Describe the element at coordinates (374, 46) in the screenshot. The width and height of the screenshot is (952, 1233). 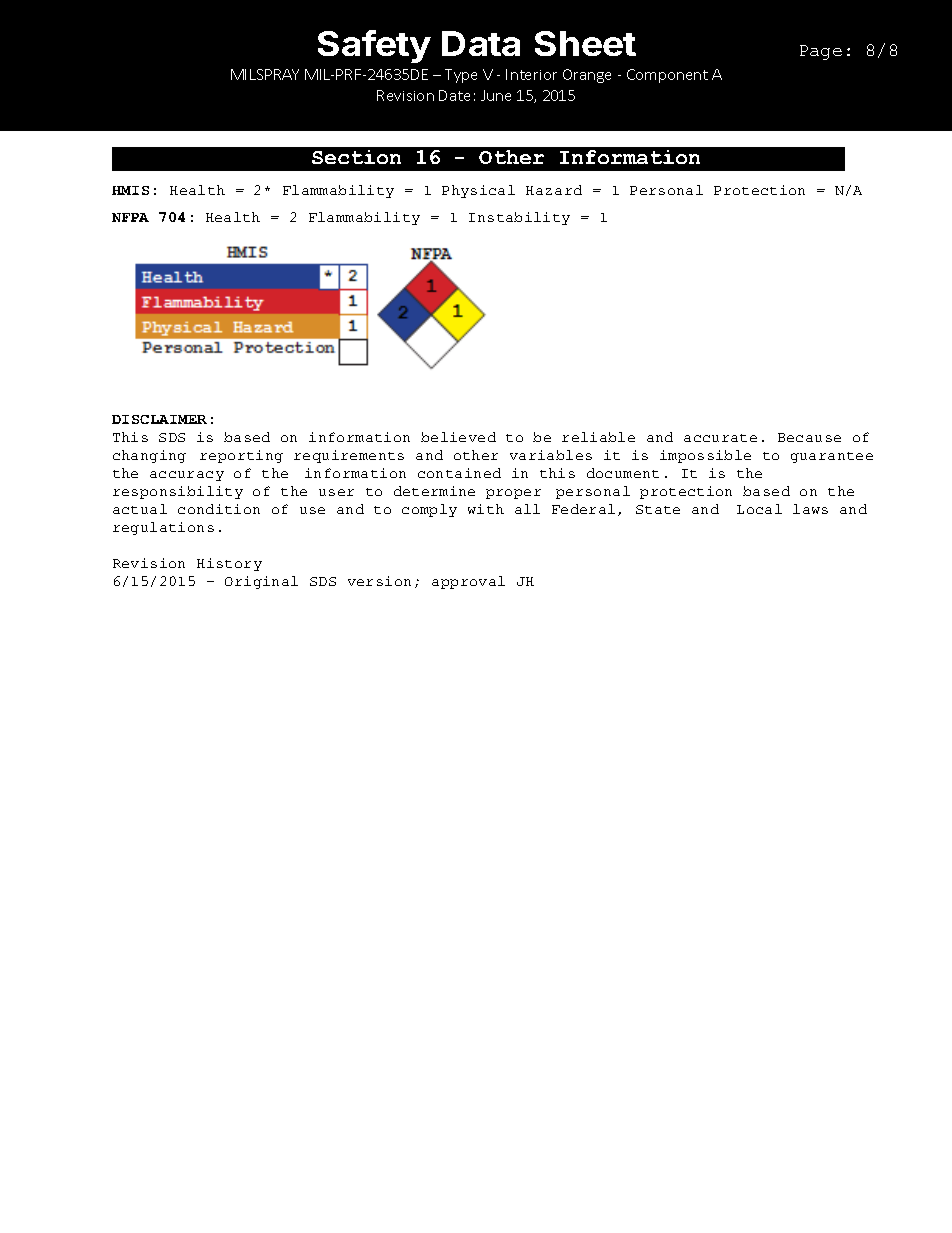
I see `Safety` at that location.
